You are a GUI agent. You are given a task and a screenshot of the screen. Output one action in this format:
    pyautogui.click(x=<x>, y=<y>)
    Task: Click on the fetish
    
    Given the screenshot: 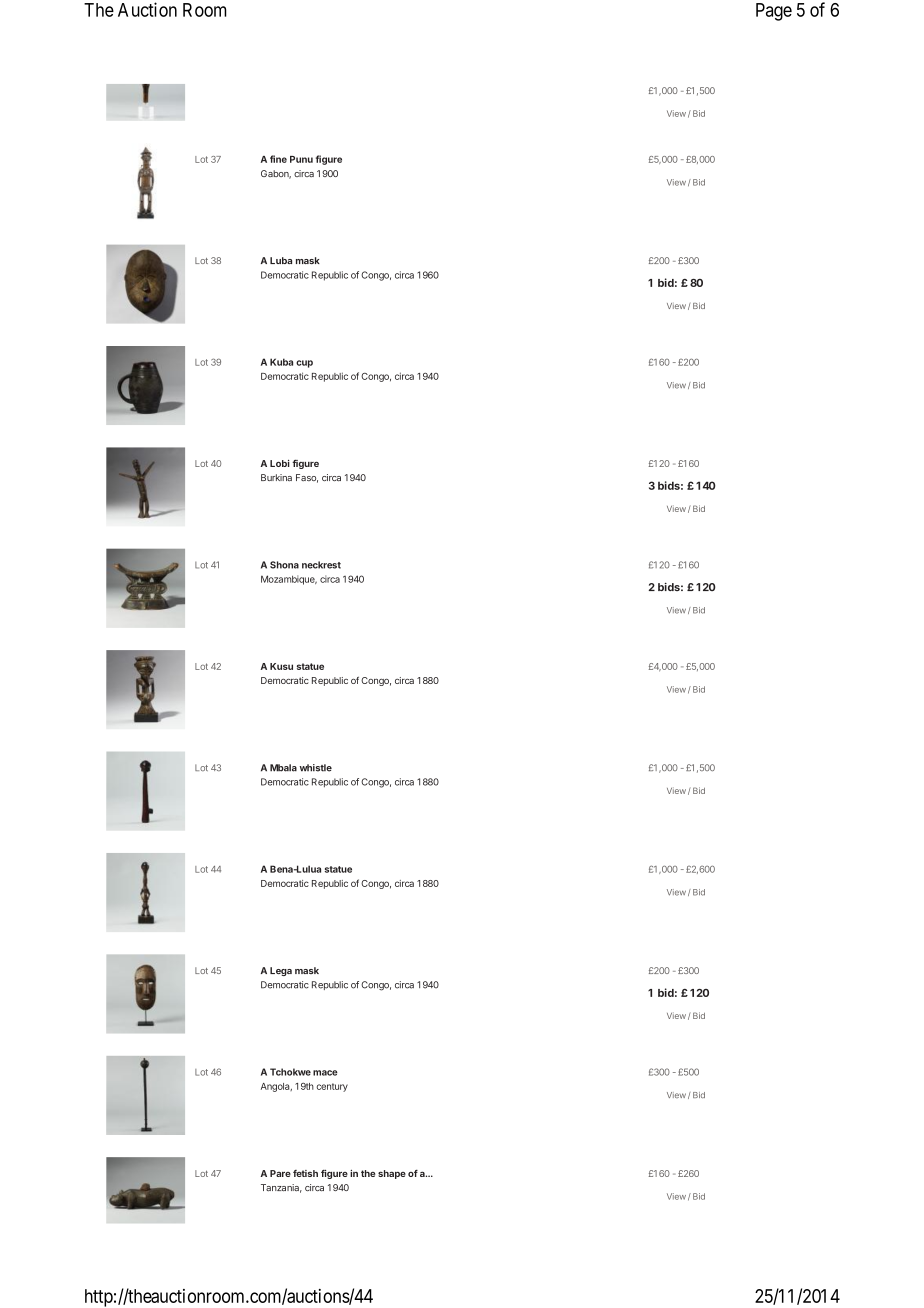 What is the action you would take?
    pyautogui.click(x=305, y=1173)
